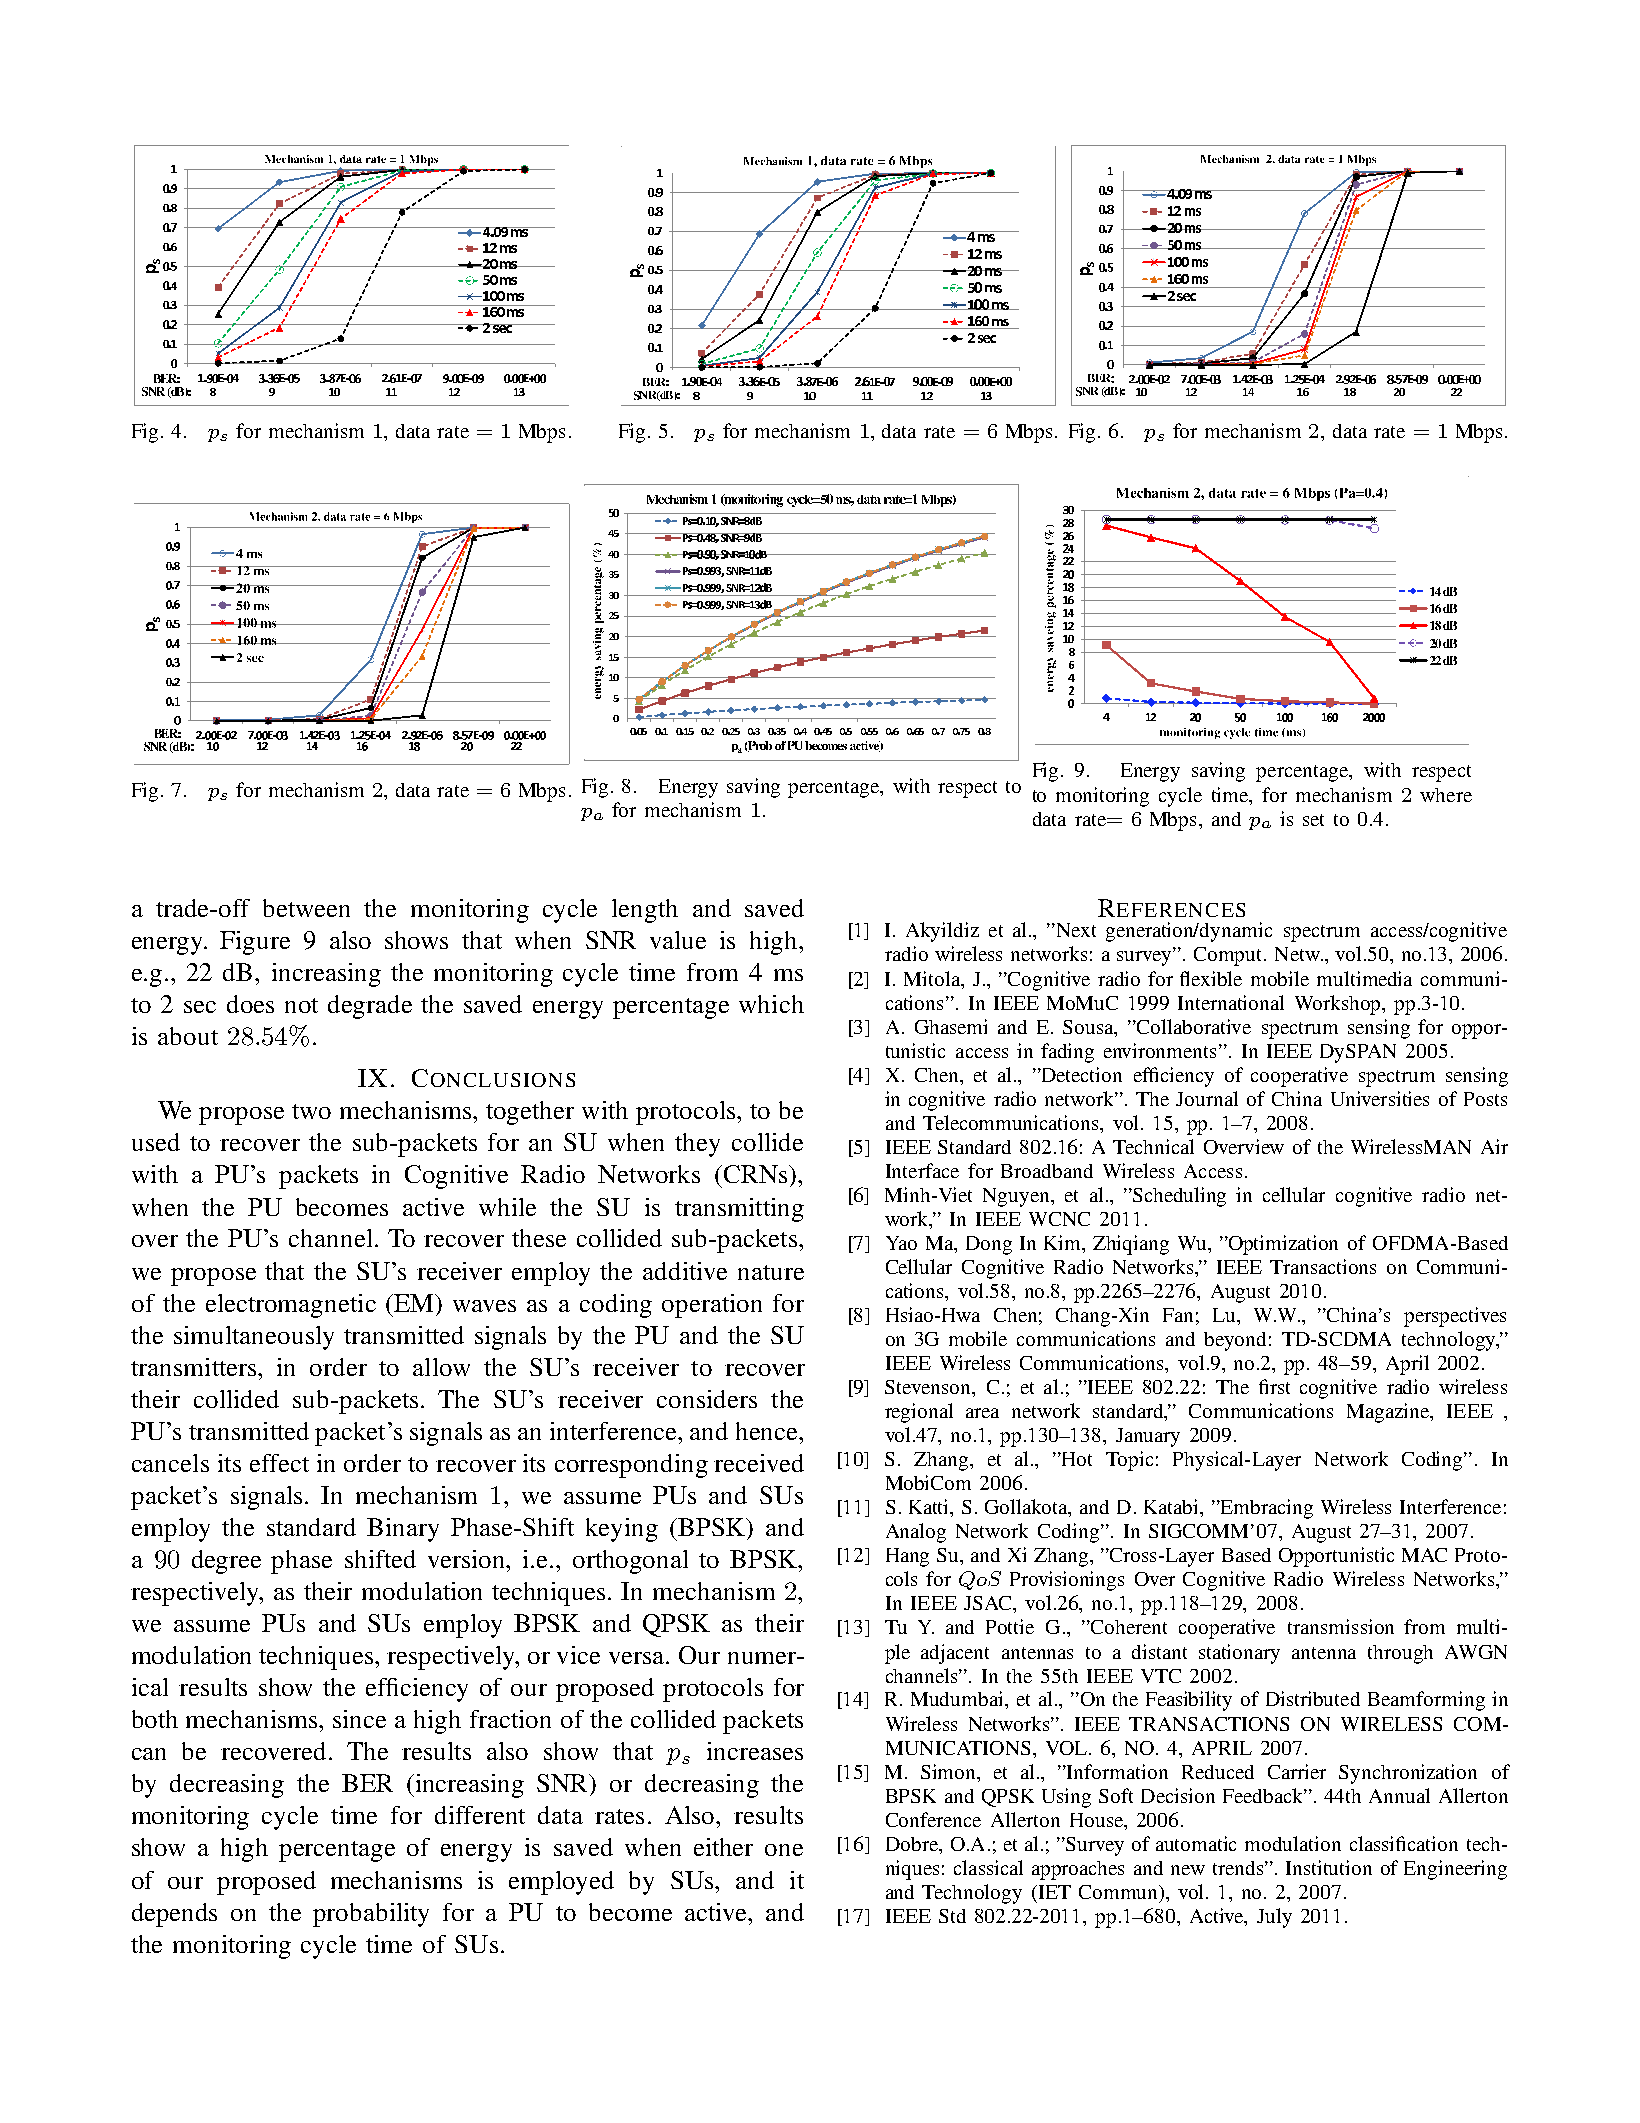  What do you see at coordinates (156, 1142) in the screenshot?
I see `used` at bounding box center [156, 1142].
